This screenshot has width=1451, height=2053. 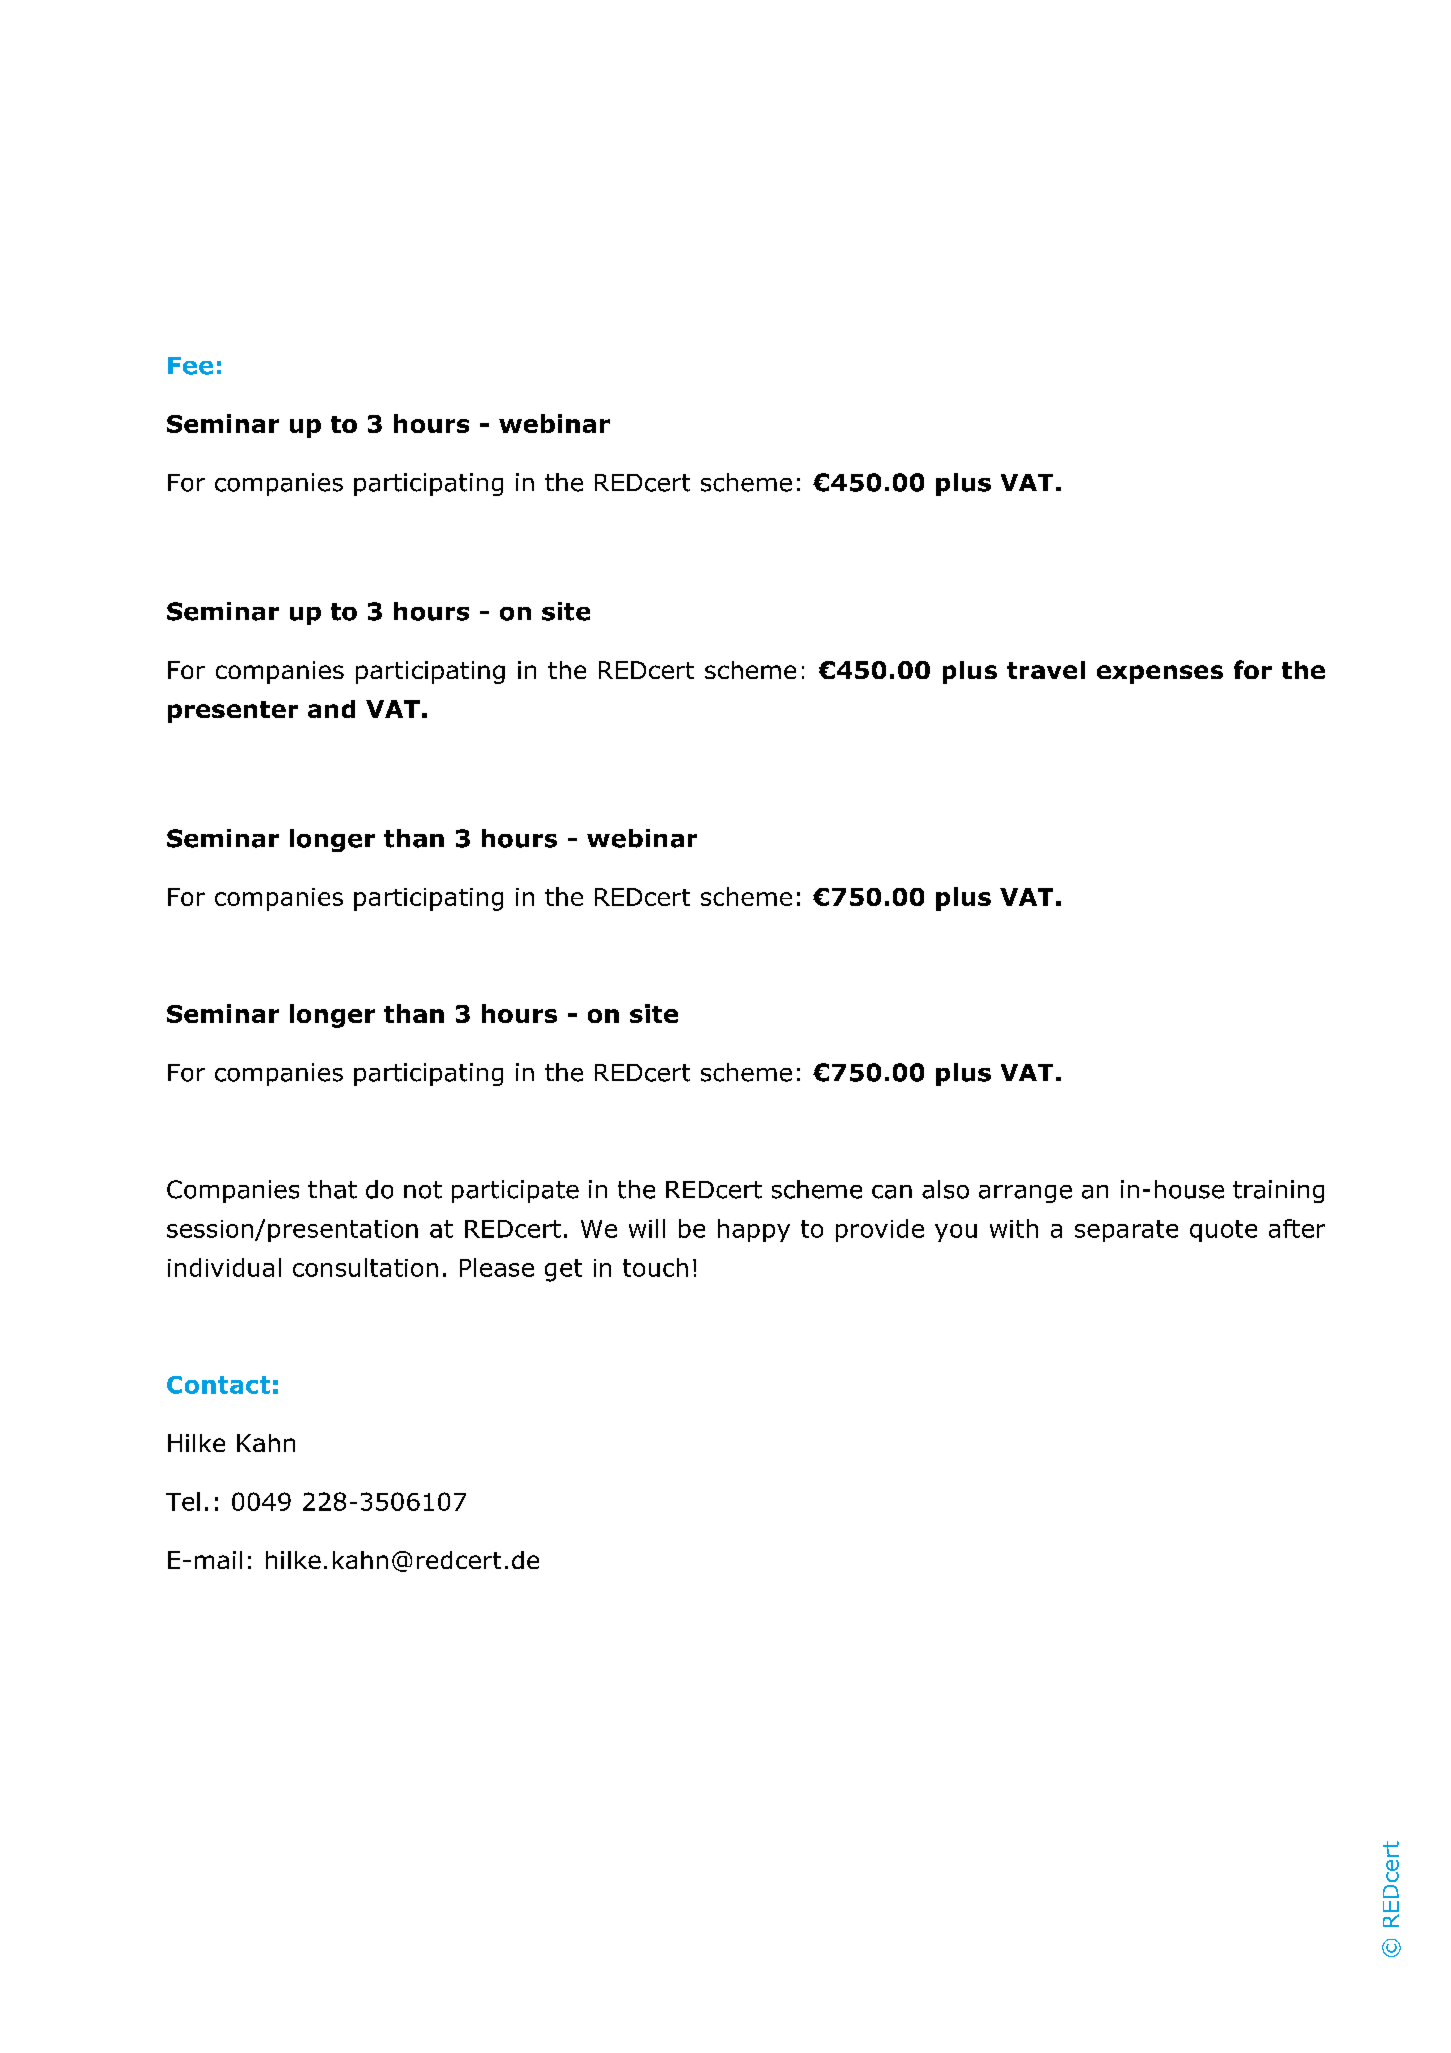 I want to click on separate, so click(x=1126, y=1231).
